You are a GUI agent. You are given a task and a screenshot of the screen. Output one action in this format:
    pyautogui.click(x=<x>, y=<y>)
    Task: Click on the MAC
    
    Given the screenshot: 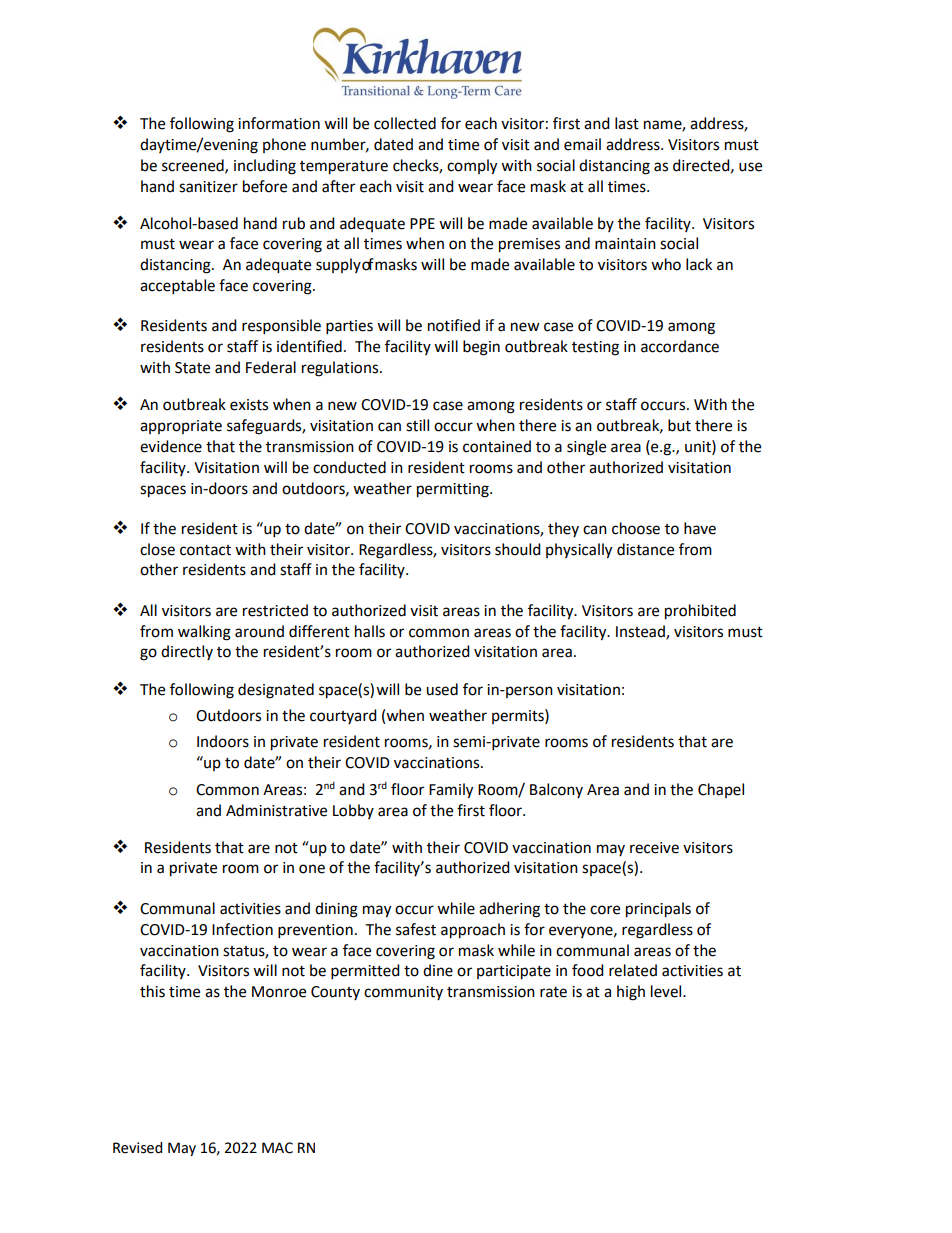 What is the action you would take?
    pyautogui.click(x=277, y=1148)
